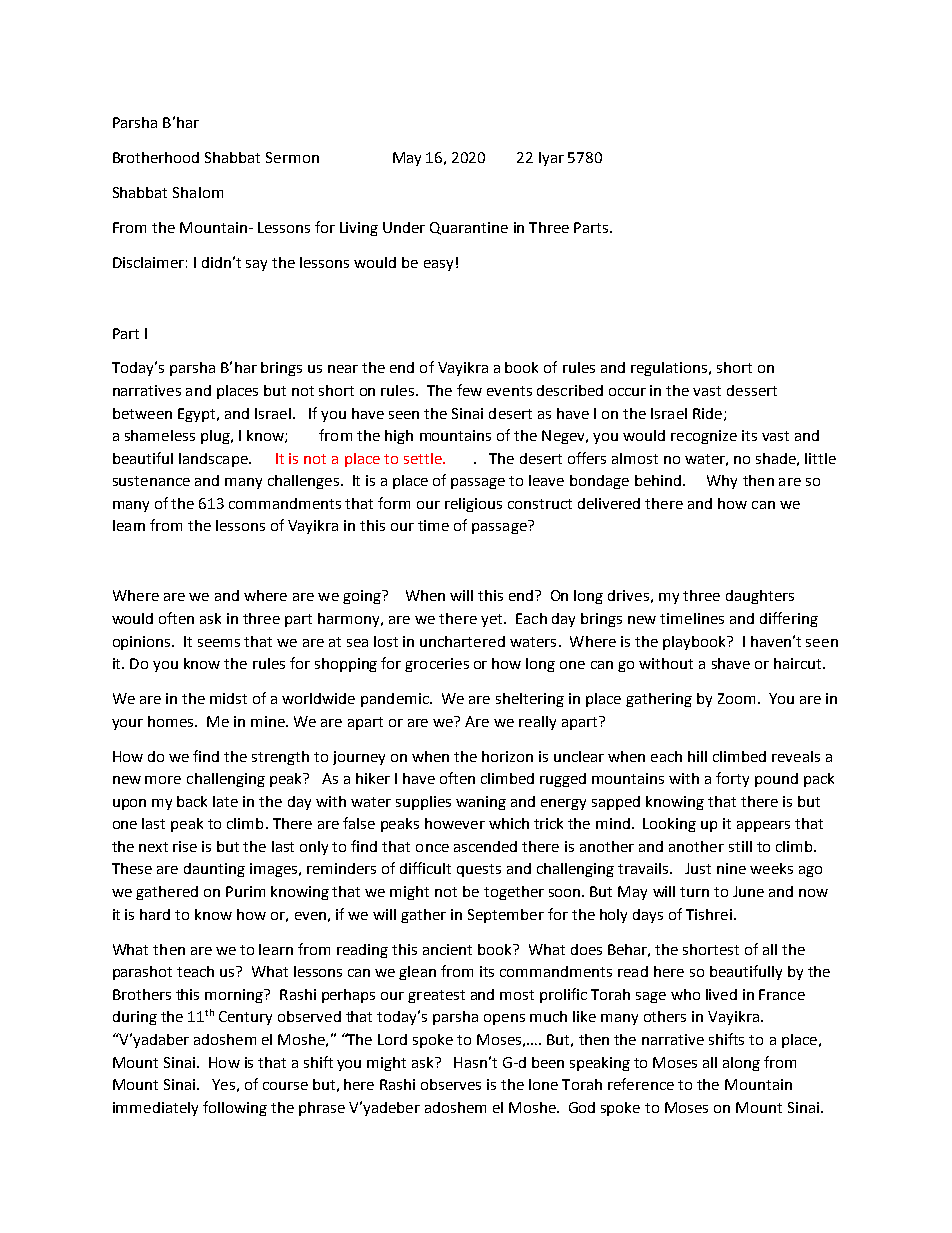 This screenshot has height=1233, width=952. What do you see at coordinates (151, 481) in the screenshot?
I see `sustenance` at bounding box center [151, 481].
